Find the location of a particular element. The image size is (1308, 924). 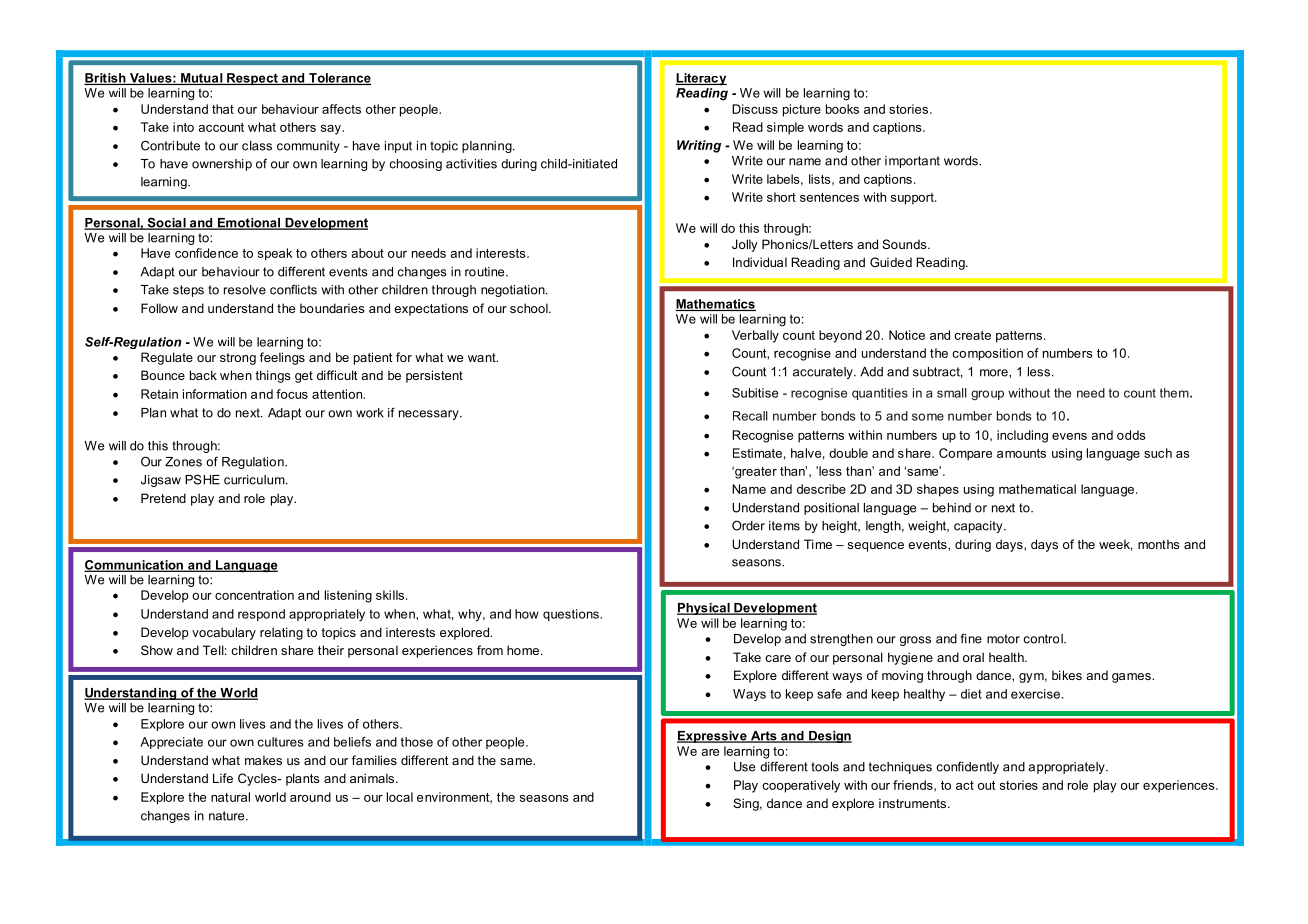

Literacy is located at coordinates (701, 79).
